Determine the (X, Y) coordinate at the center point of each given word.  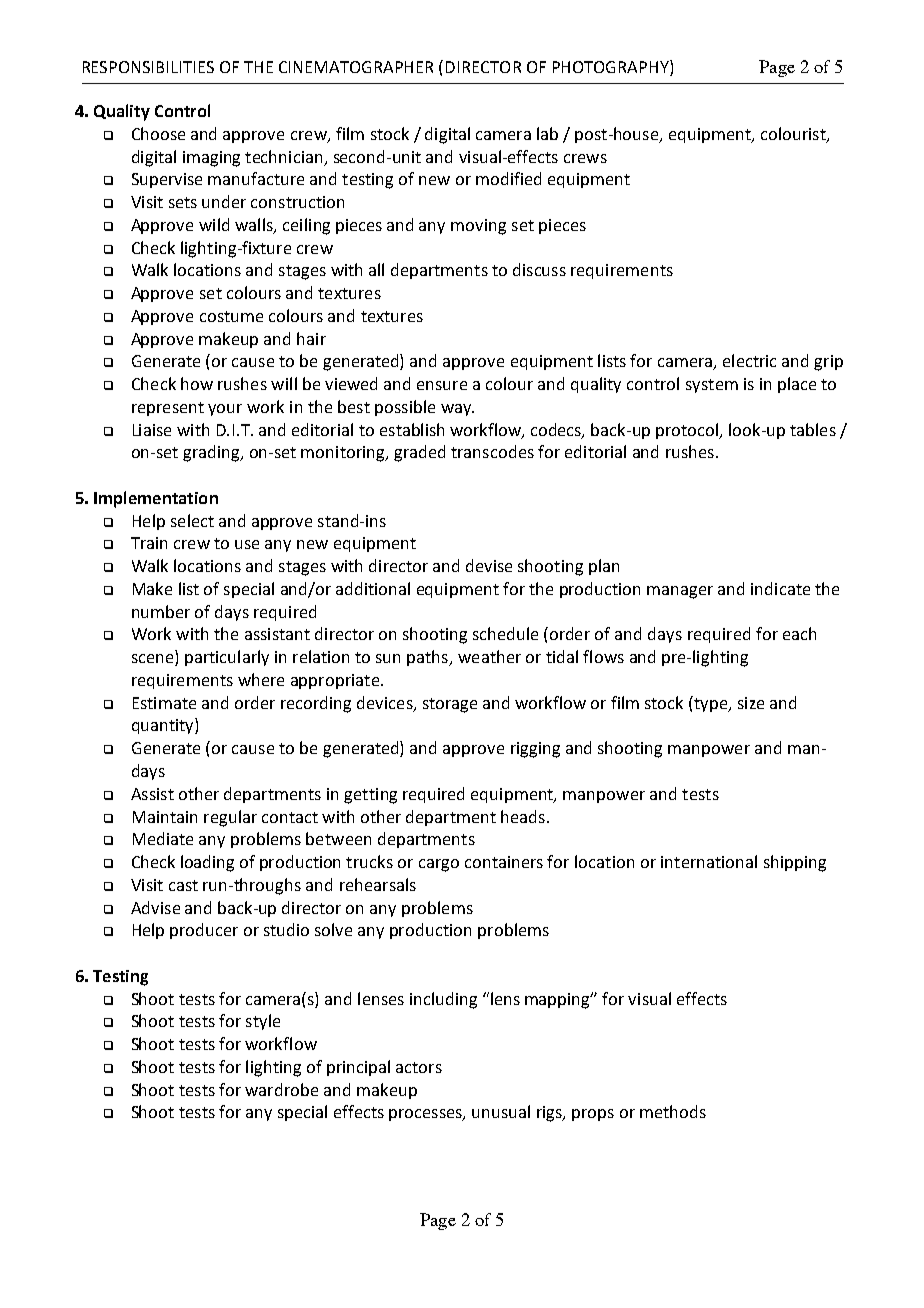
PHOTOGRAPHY (612, 68)
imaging (211, 159)
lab (547, 133)
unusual (501, 1111)
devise (489, 565)
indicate (780, 588)
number (161, 611)
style (263, 1022)
